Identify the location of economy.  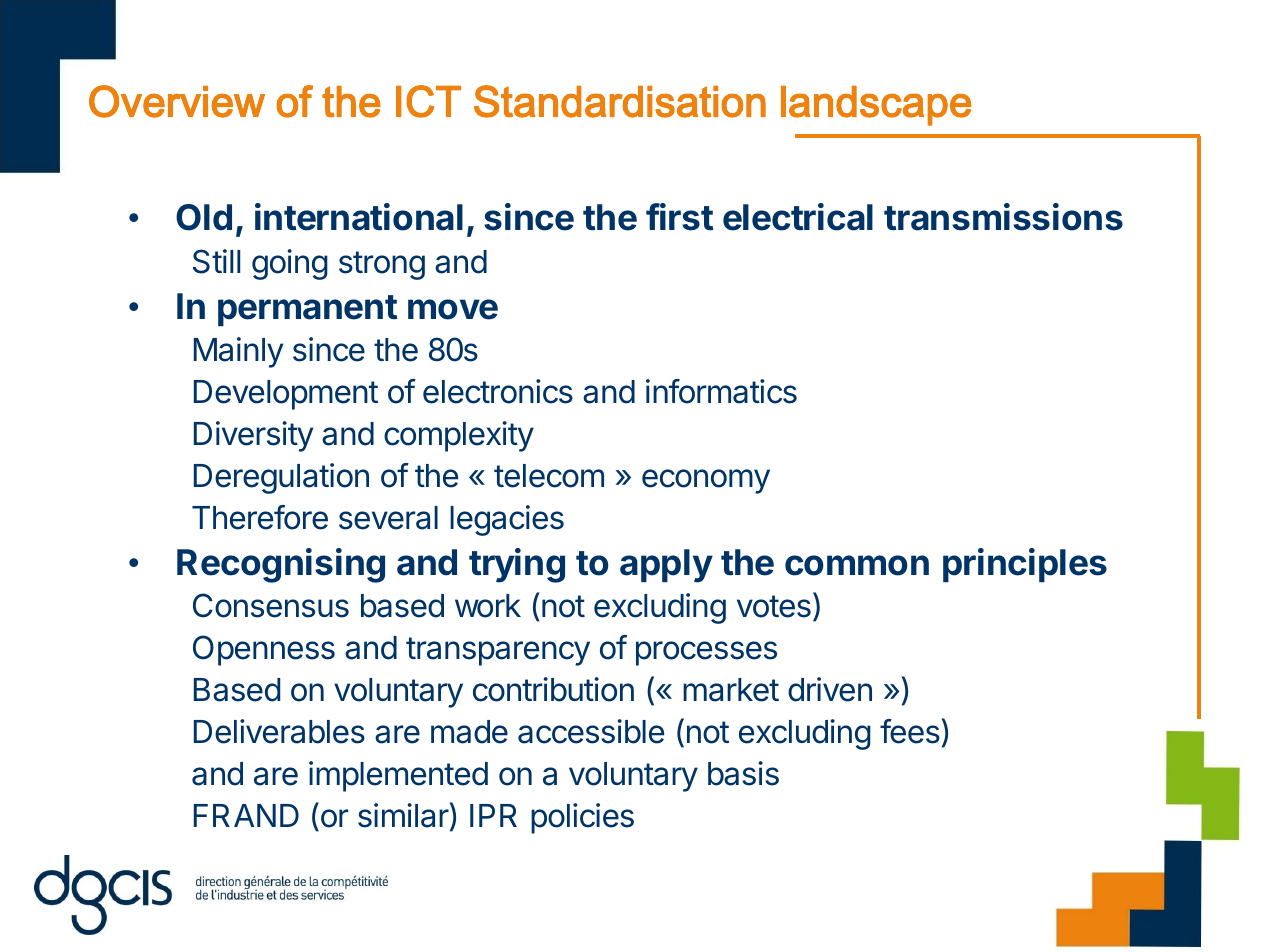
(706, 481).
